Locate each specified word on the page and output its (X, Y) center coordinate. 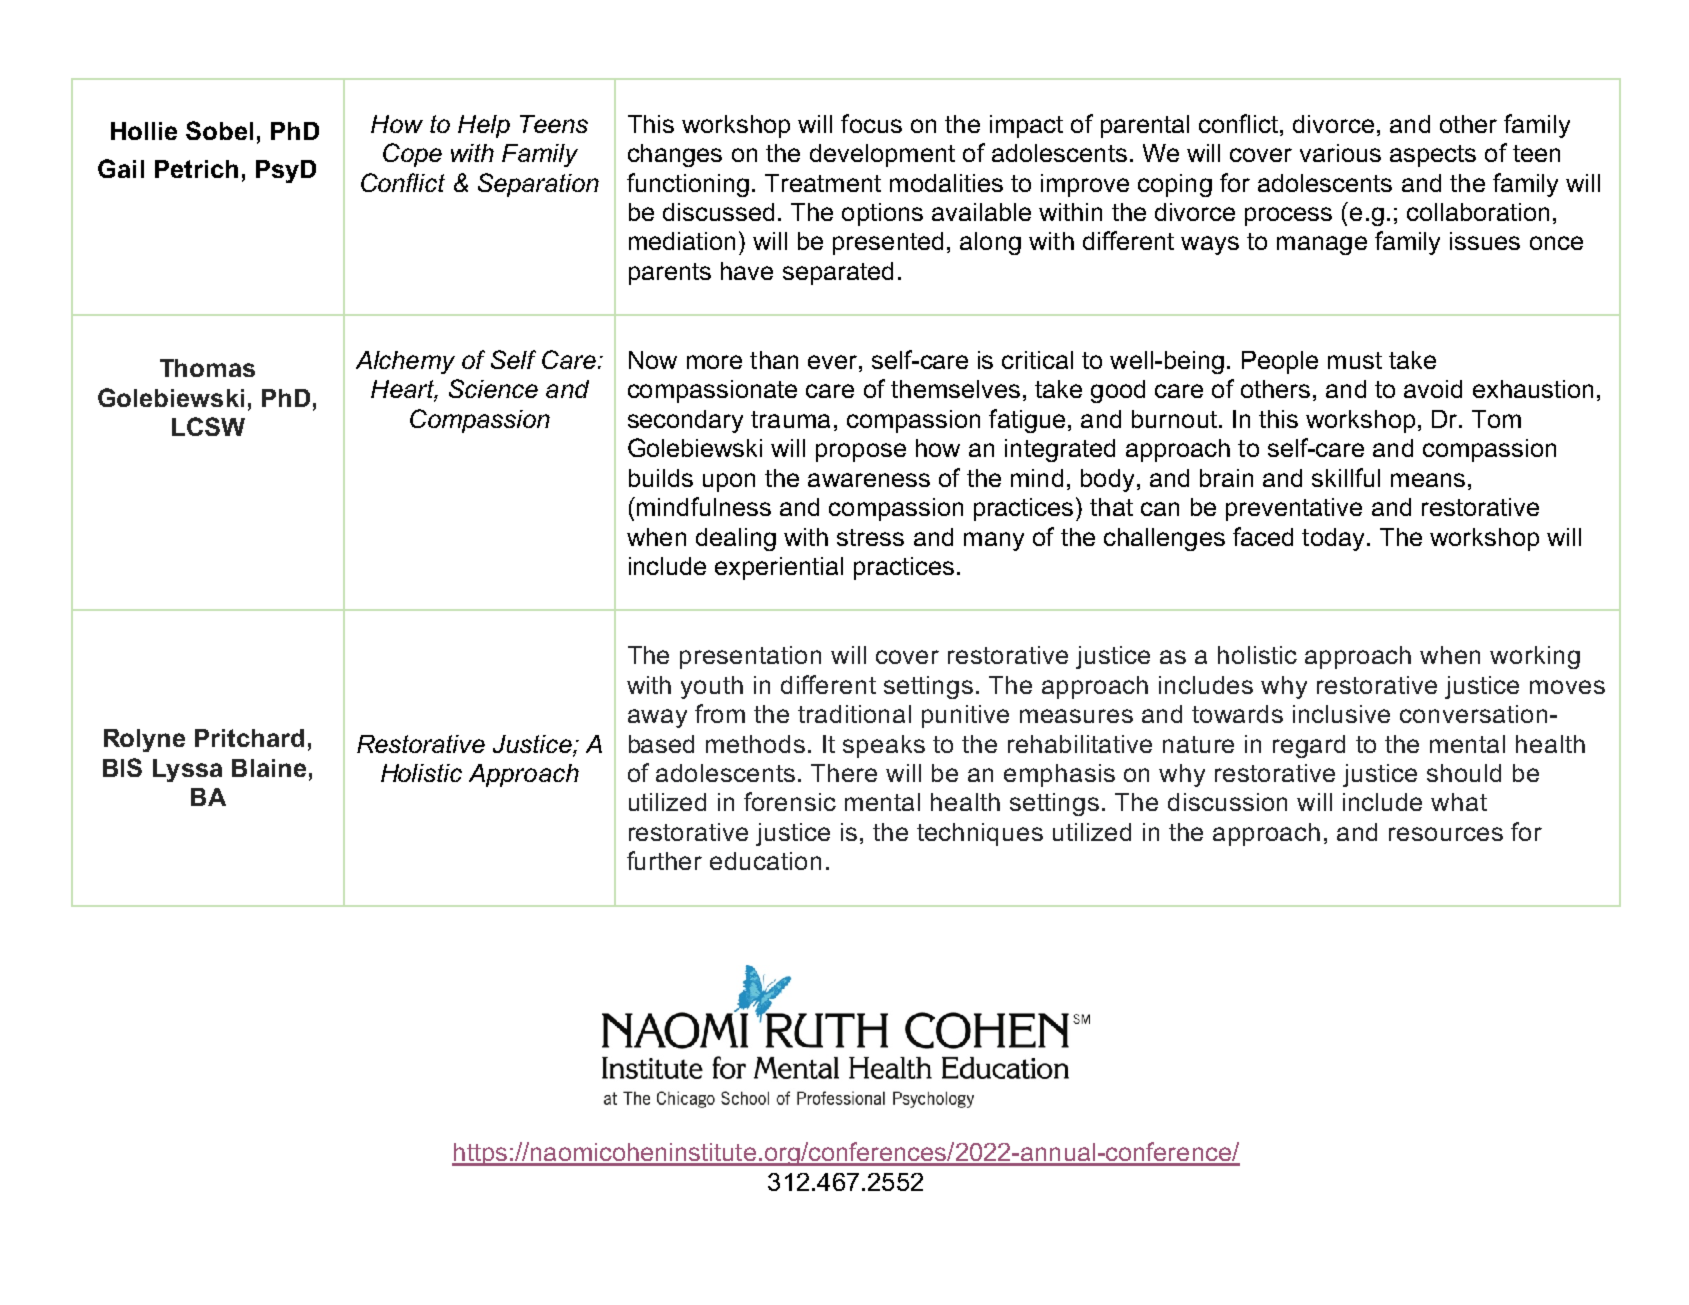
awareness (869, 480)
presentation (750, 657)
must (1355, 360)
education (765, 861)
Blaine (269, 768)
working (1535, 657)
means (1428, 480)
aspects (1433, 156)
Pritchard (249, 738)
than (774, 360)
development (882, 155)
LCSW (208, 426)
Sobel (219, 130)
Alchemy (405, 362)
